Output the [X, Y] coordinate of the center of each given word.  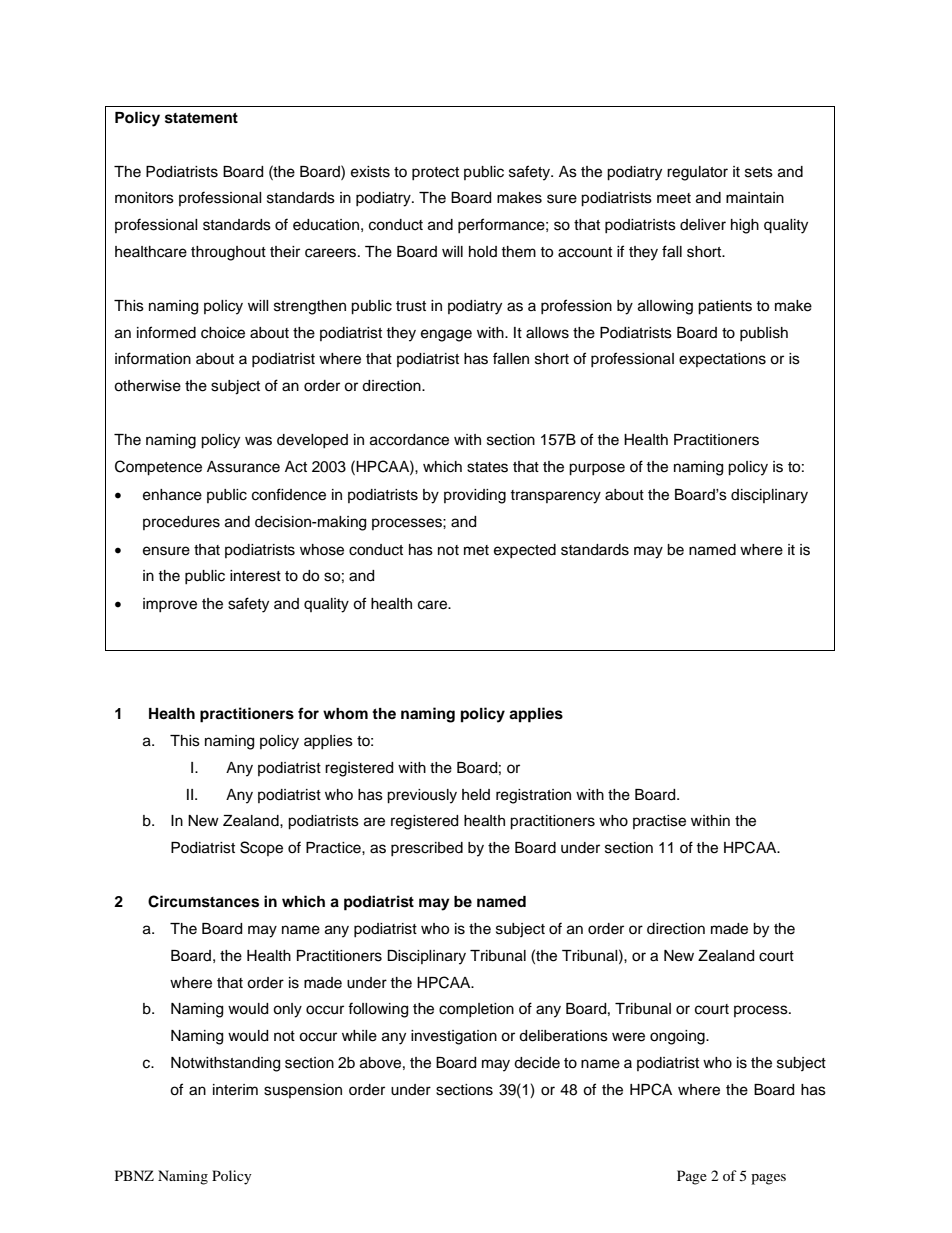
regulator [697, 173]
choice [223, 333]
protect [435, 173]
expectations [722, 360]
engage [446, 335]
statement [201, 118]
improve [170, 605]
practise [659, 822]
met [476, 550]
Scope [261, 848]
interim [235, 1090]
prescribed [427, 849]
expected [525, 551]
